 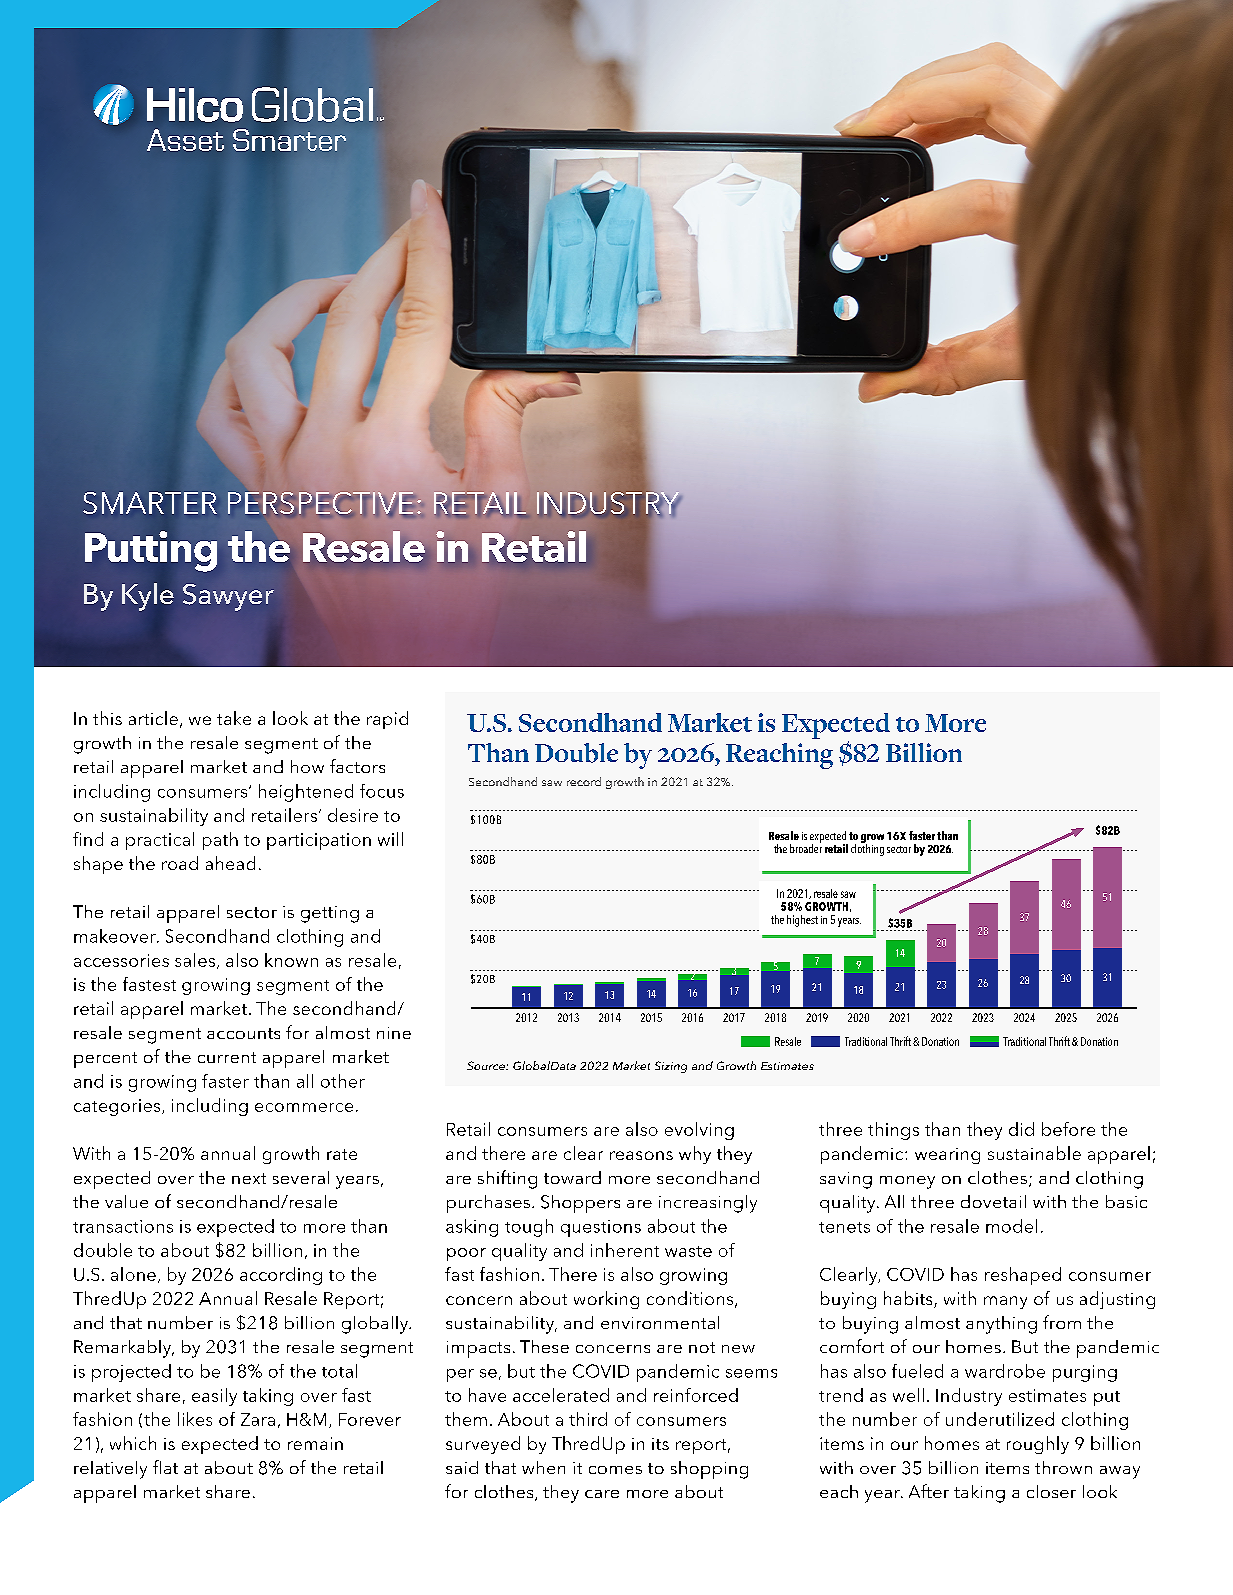 What do you see at coordinates (802, 921) in the screenshot?
I see `highest` at bounding box center [802, 921].
